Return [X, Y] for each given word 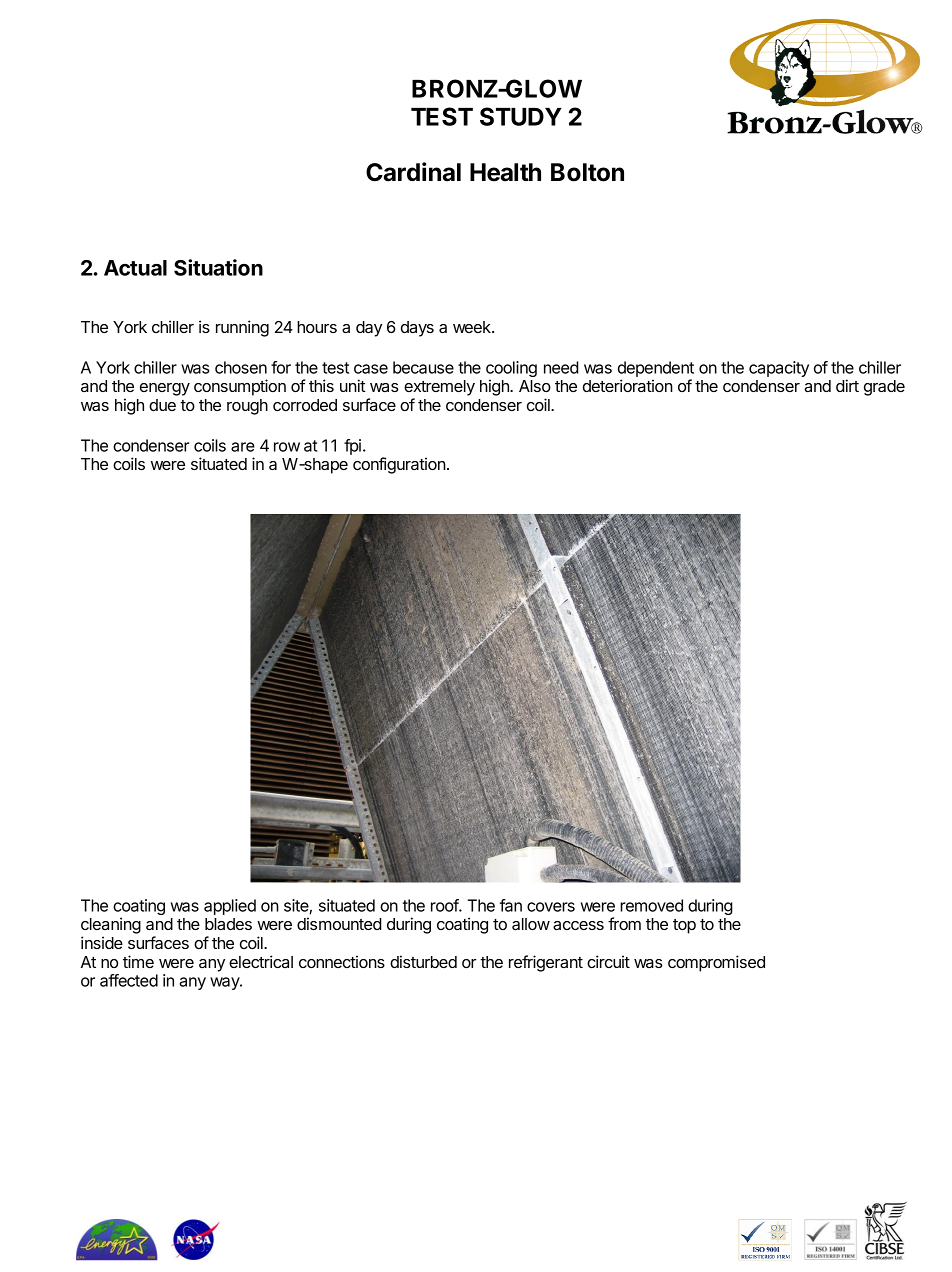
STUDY [521, 116]
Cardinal [413, 172]
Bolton [587, 172]
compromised [716, 963]
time [138, 961]
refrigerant [546, 963]
